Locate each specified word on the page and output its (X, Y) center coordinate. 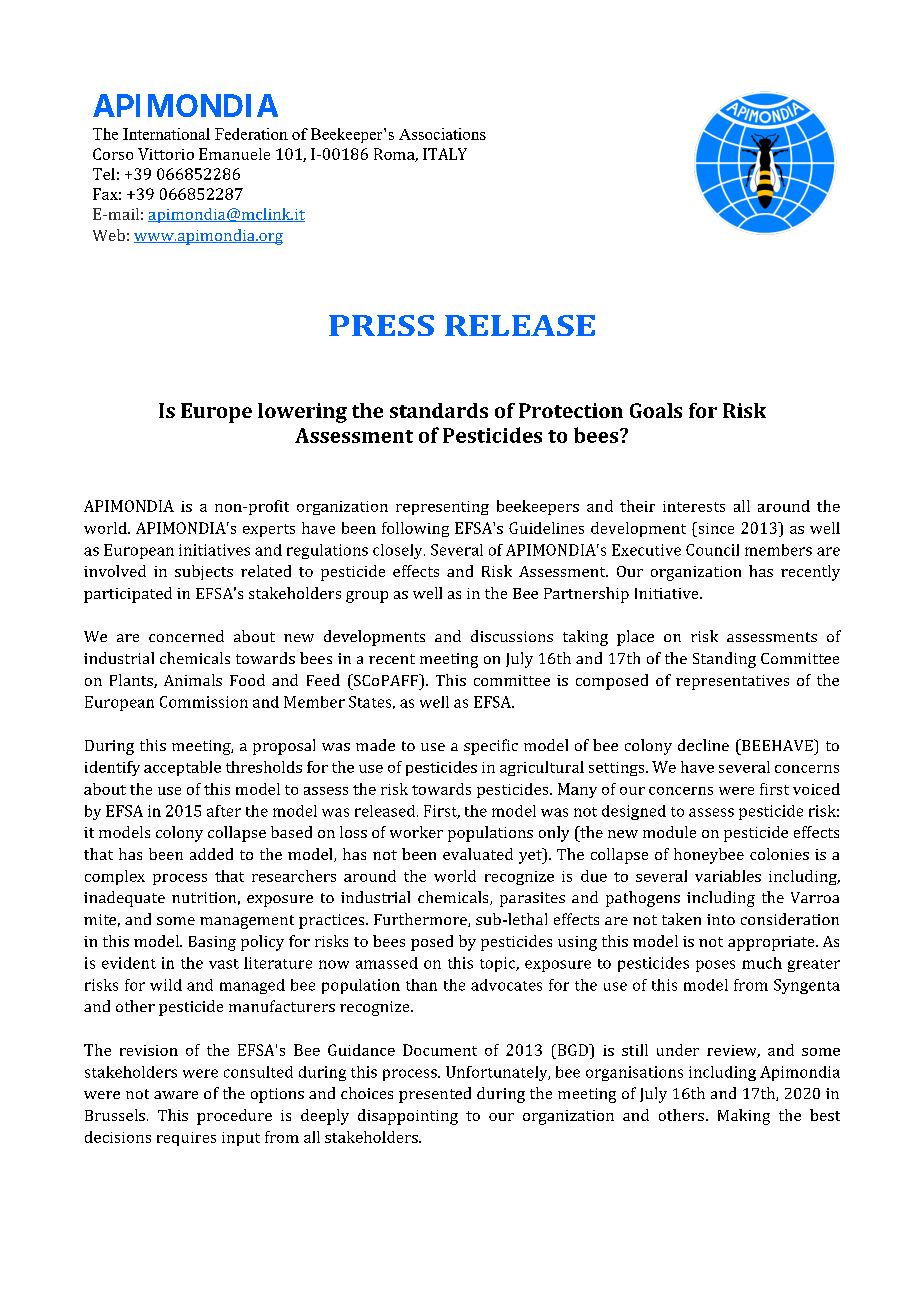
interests (694, 506)
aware (176, 1095)
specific (491, 747)
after (224, 811)
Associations (442, 134)
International (166, 134)
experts (269, 530)
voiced (816, 789)
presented (435, 1095)
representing (442, 508)
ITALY (445, 154)
